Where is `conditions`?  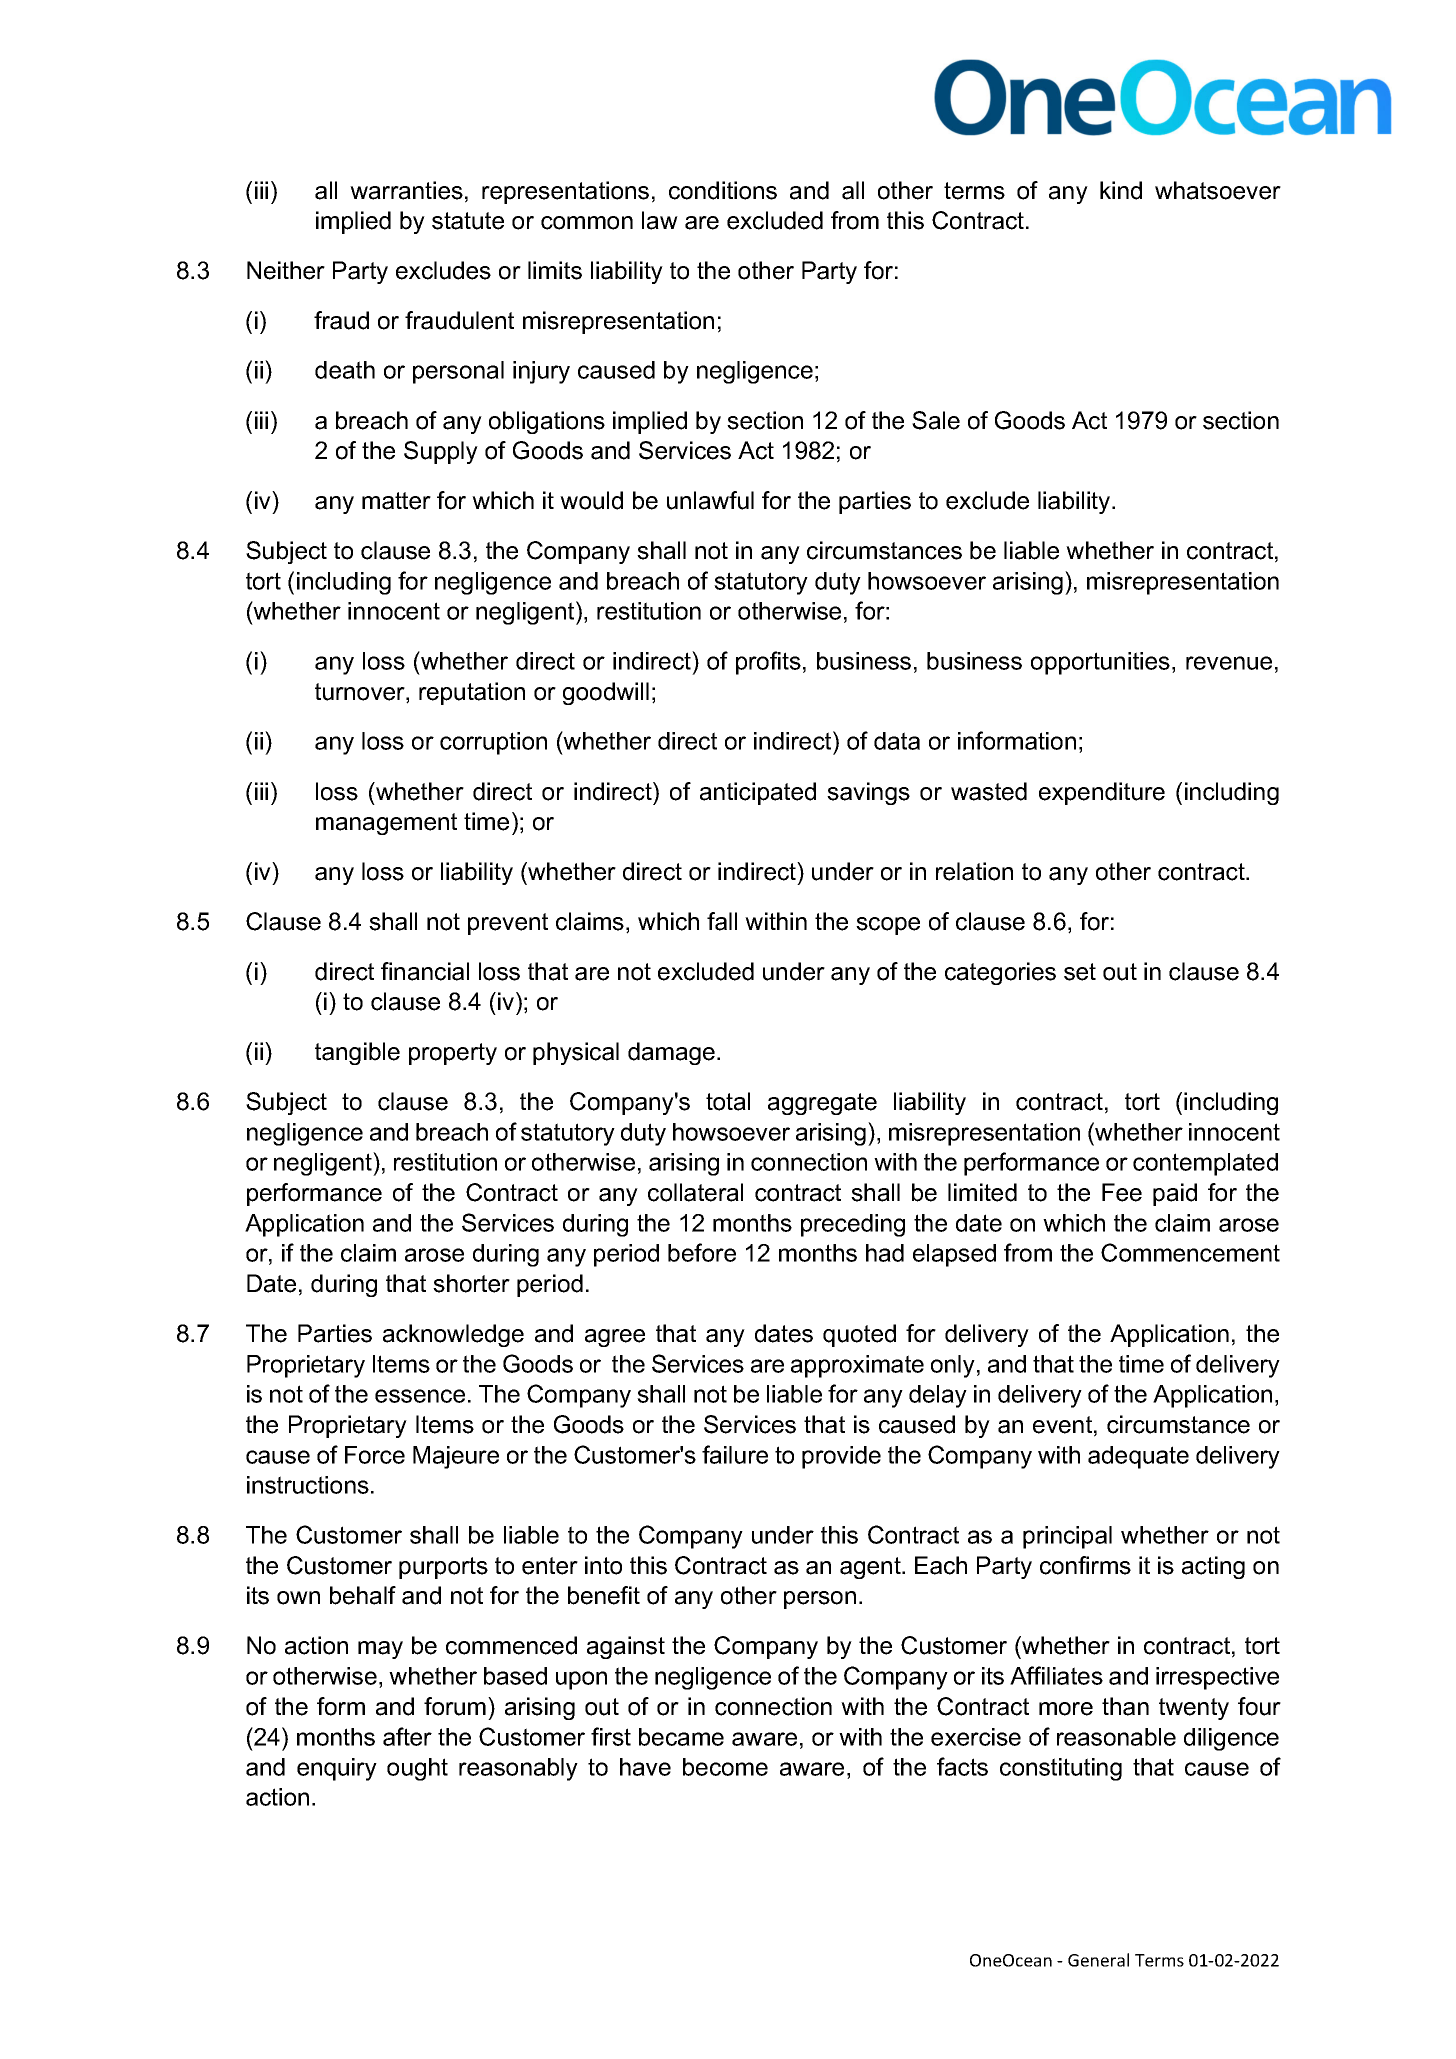 conditions is located at coordinates (723, 190).
